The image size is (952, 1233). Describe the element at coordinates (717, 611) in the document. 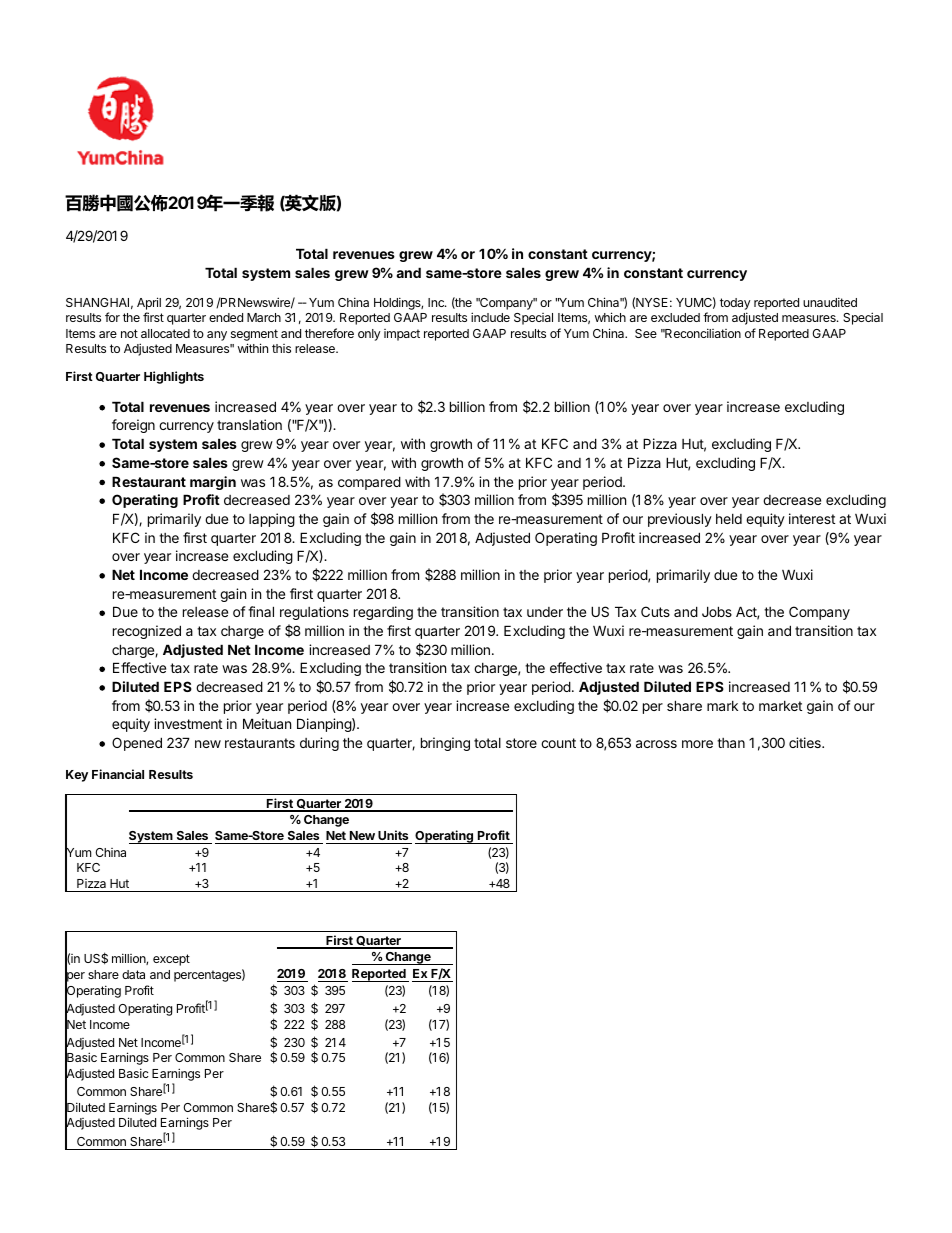

I see `Jobs` at that location.
